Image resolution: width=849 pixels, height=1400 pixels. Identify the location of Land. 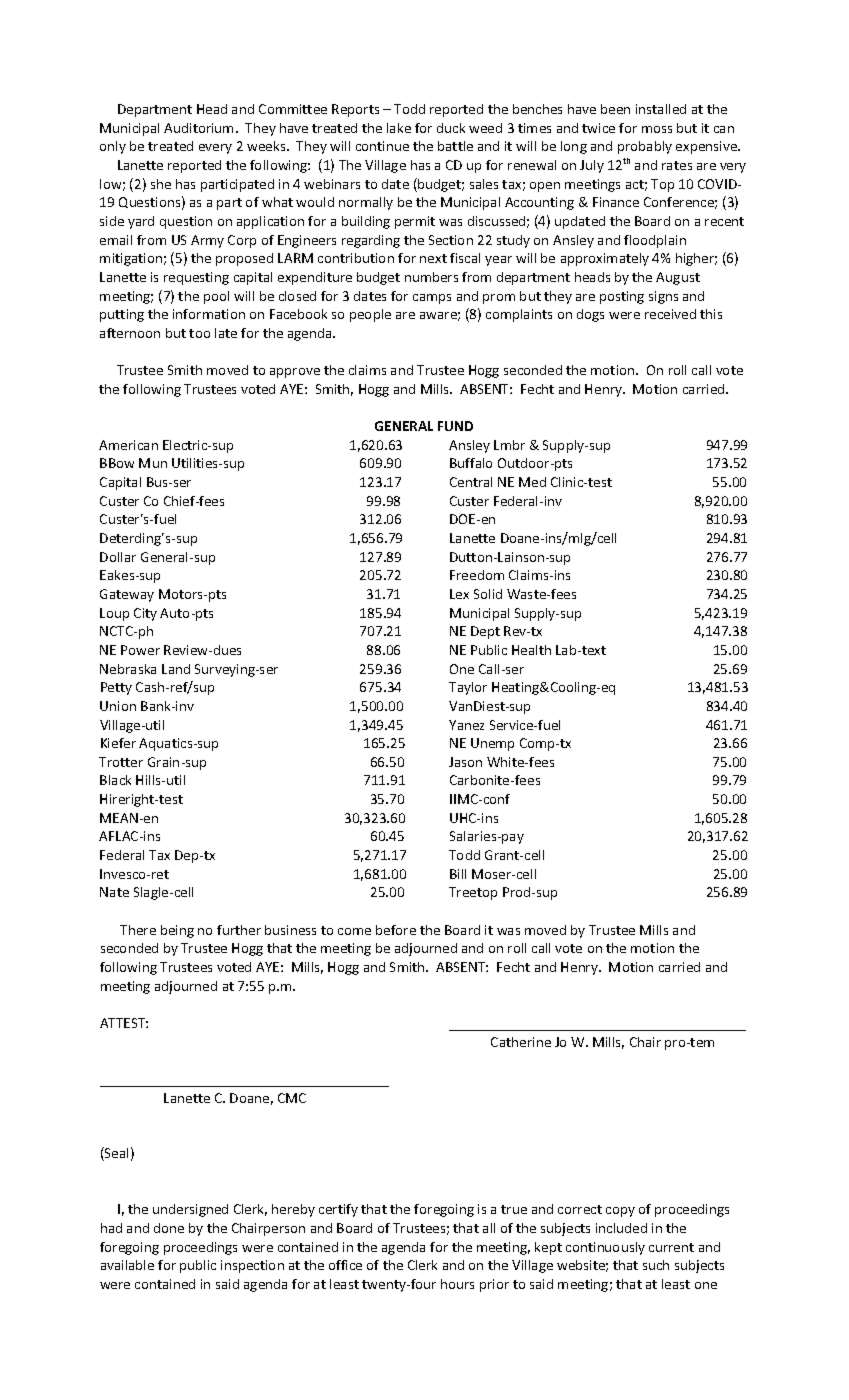
(176, 669).
